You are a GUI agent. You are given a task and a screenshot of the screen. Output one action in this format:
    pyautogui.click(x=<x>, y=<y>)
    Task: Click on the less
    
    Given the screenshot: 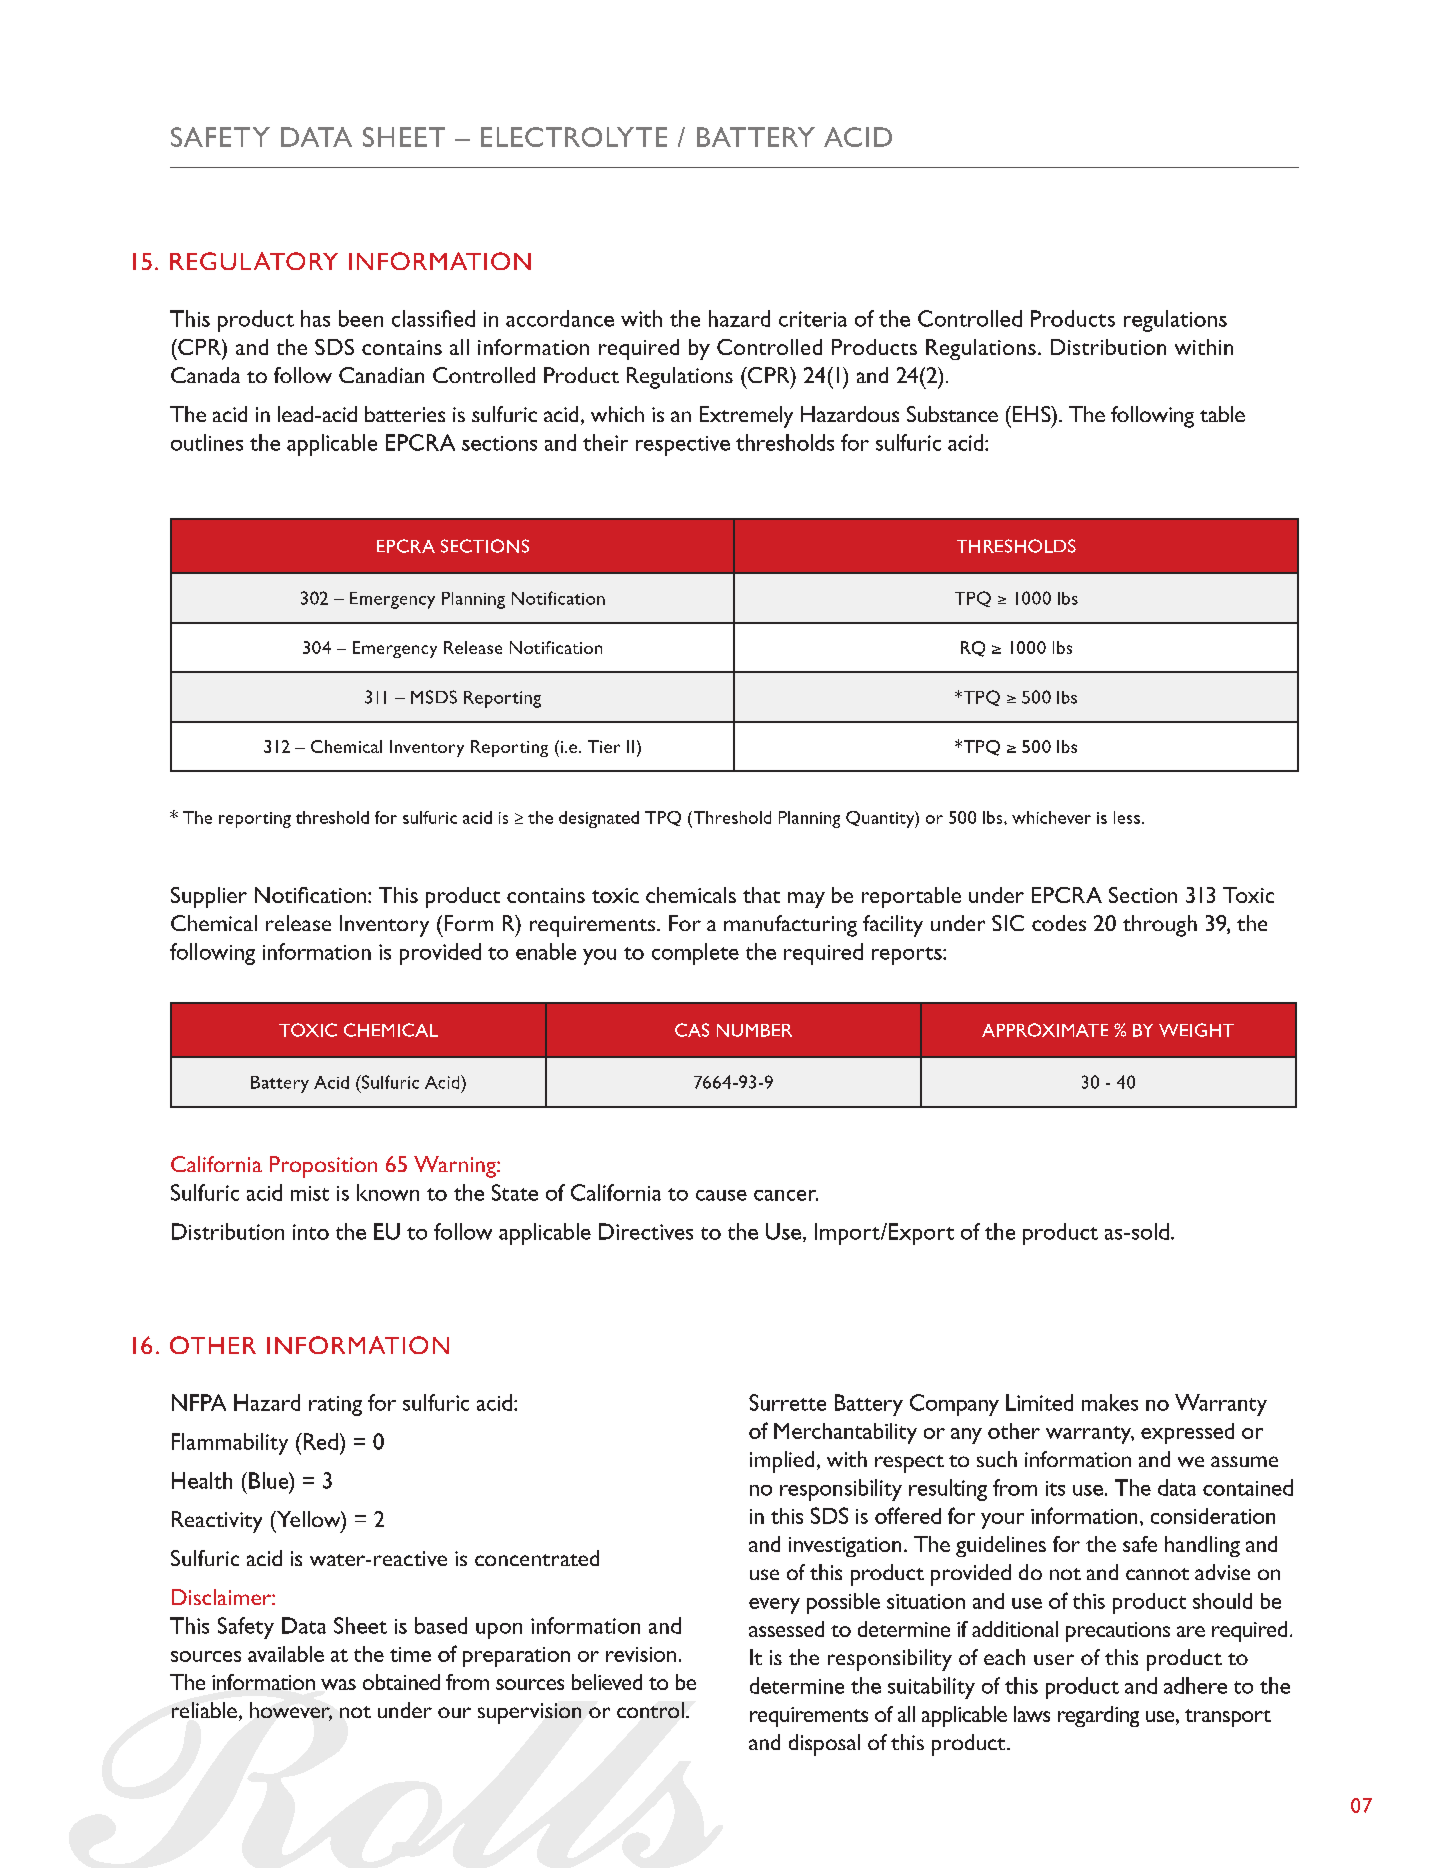 What is the action you would take?
    pyautogui.click(x=1127, y=817)
